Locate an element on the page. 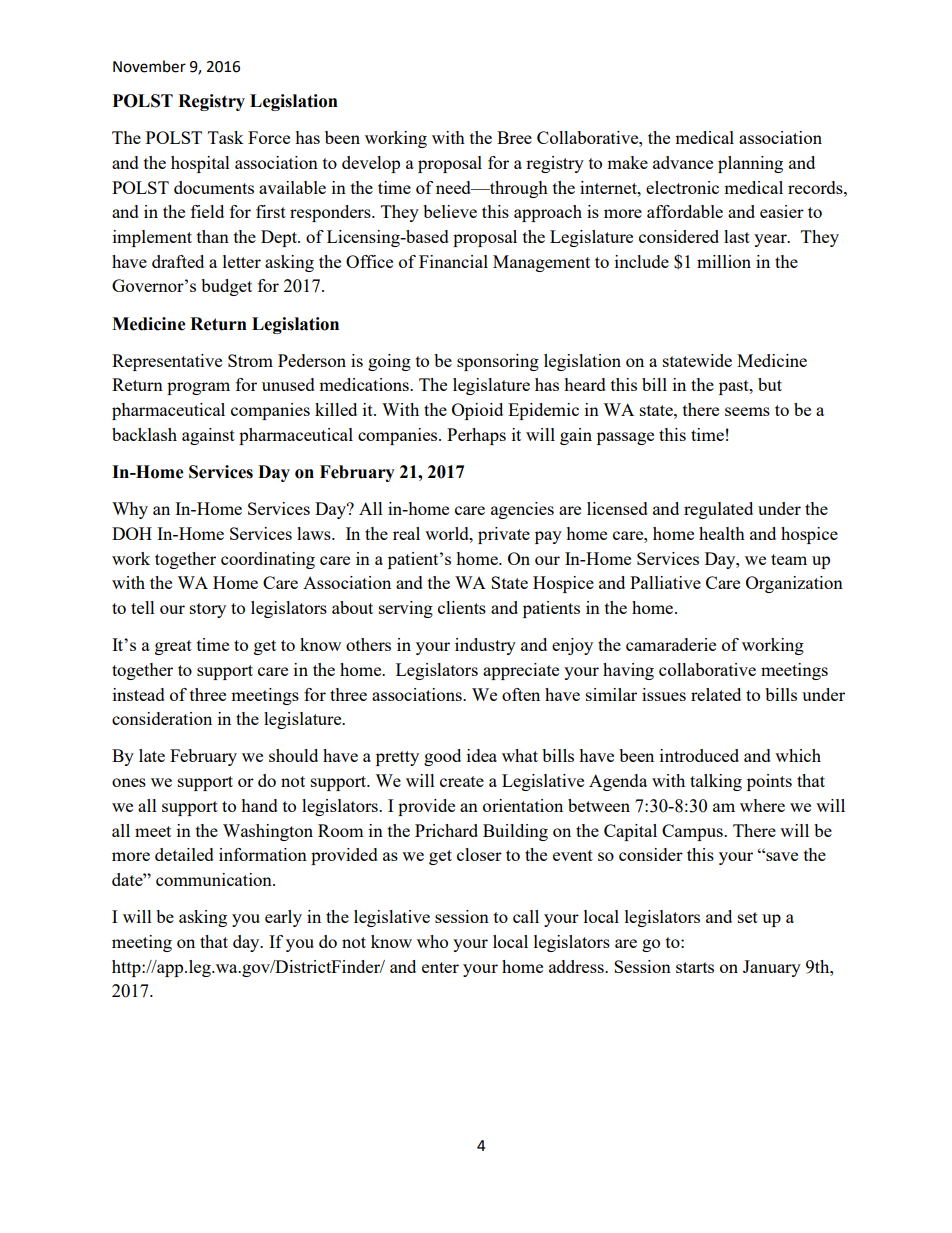 This document has width=952, height=1233. who is located at coordinates (432, 941).
